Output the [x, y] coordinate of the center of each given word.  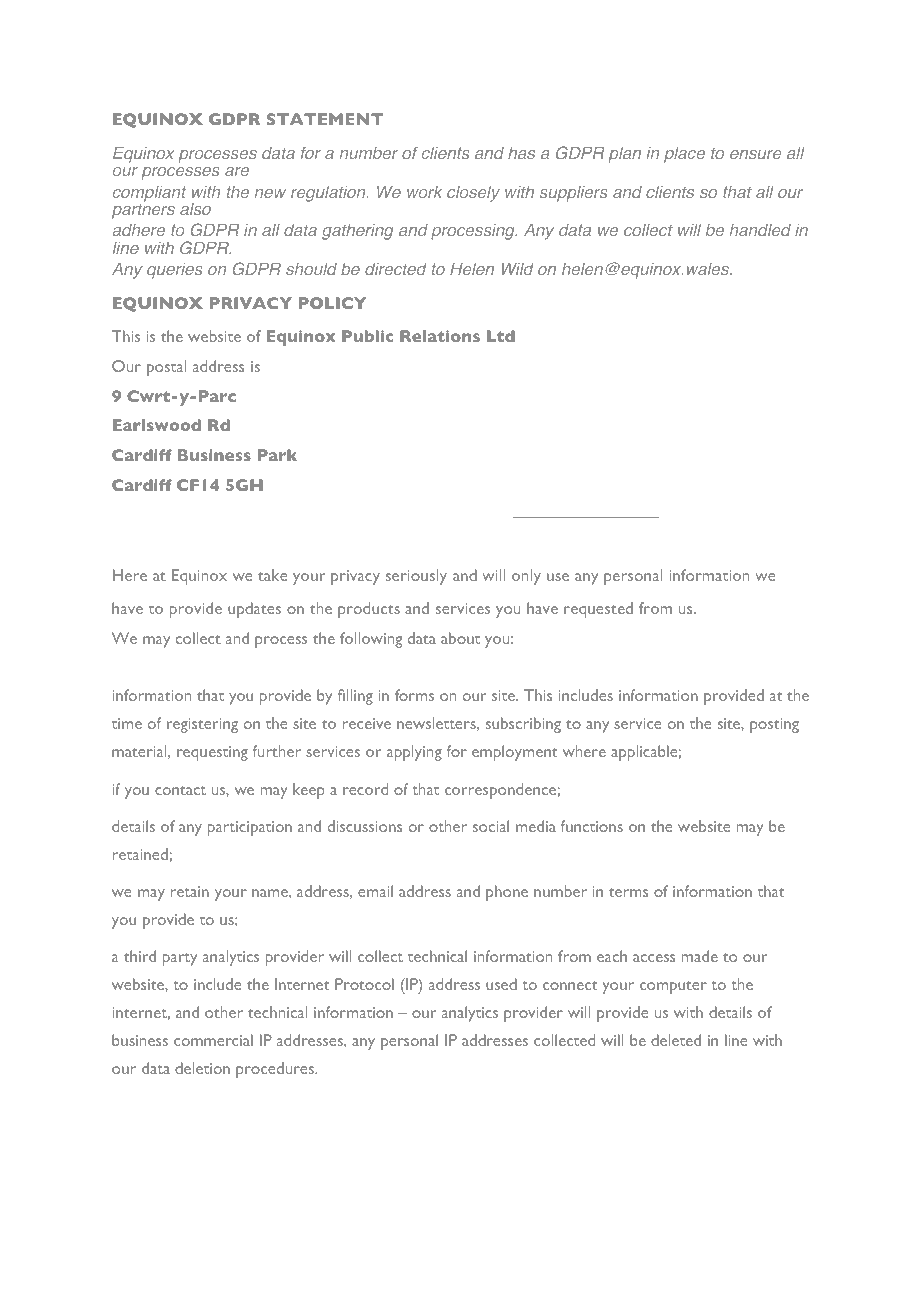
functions [592, 826]
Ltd [501, 336]
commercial [213, 1040]
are [237, 171]
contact [180, 790]
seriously [416, 577]
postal [166, 368]
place [684, 155]
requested [598, 610]
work [424, 192]
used [501, 984]
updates [254, 610]
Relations [440, 336]
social [491, 826]
